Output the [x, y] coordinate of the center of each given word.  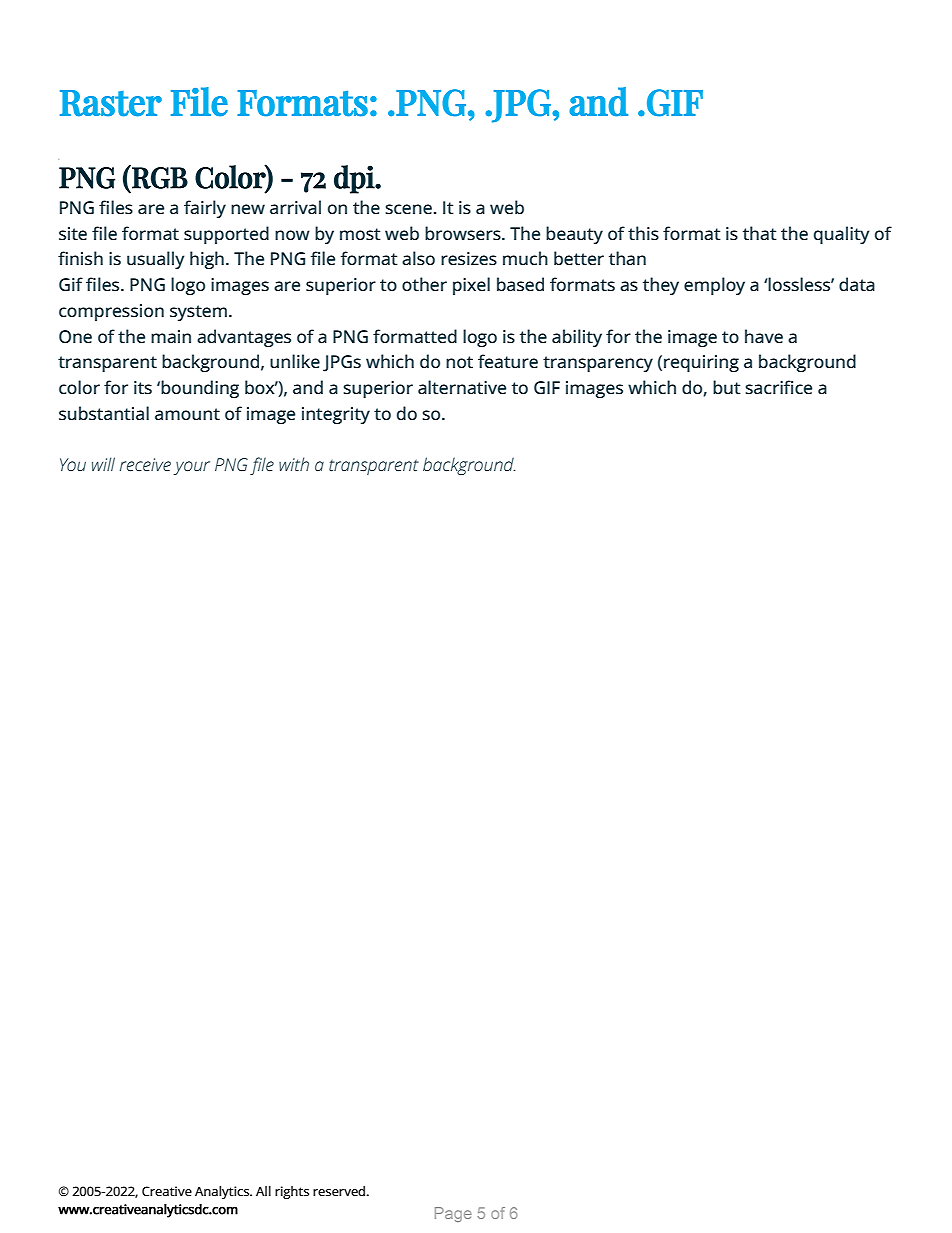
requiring [701, 363]
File [199, 102]
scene [409, 209]
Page [453, 1214]
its [143, 387]
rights [292, 1192]
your [192, 468]
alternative [462, 387]
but [727, 387]
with [294, 464]
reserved [340, 1191]
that [760, 233]
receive [145, 464]
